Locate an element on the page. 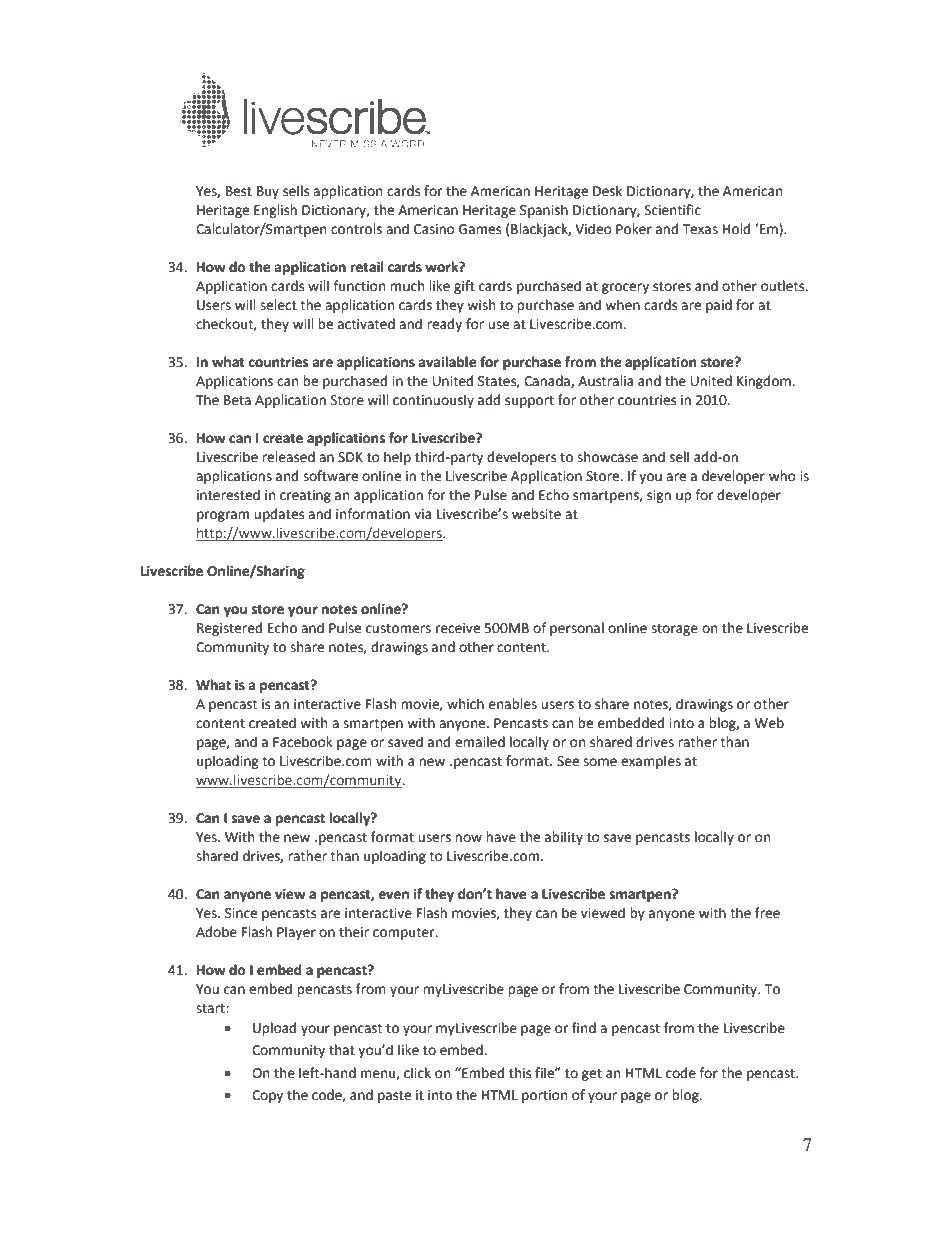 The image size is (952, 1233). get is located at coordinates (592, 1075).
